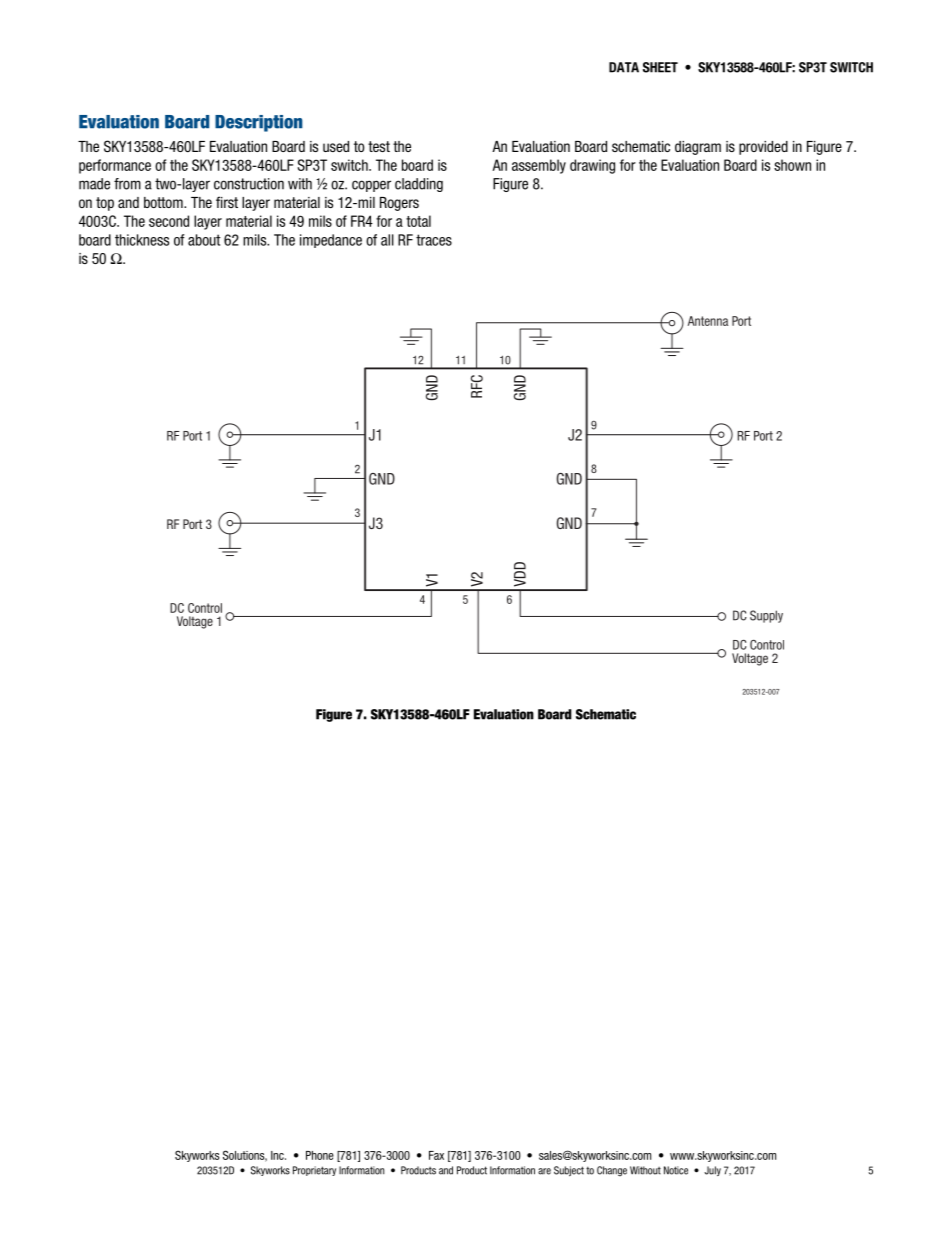 This screenshot has height=1233, width=952. Describe the element at coordinates (314, 1171) in the screenshot. I see `Proprietary` at that location.
